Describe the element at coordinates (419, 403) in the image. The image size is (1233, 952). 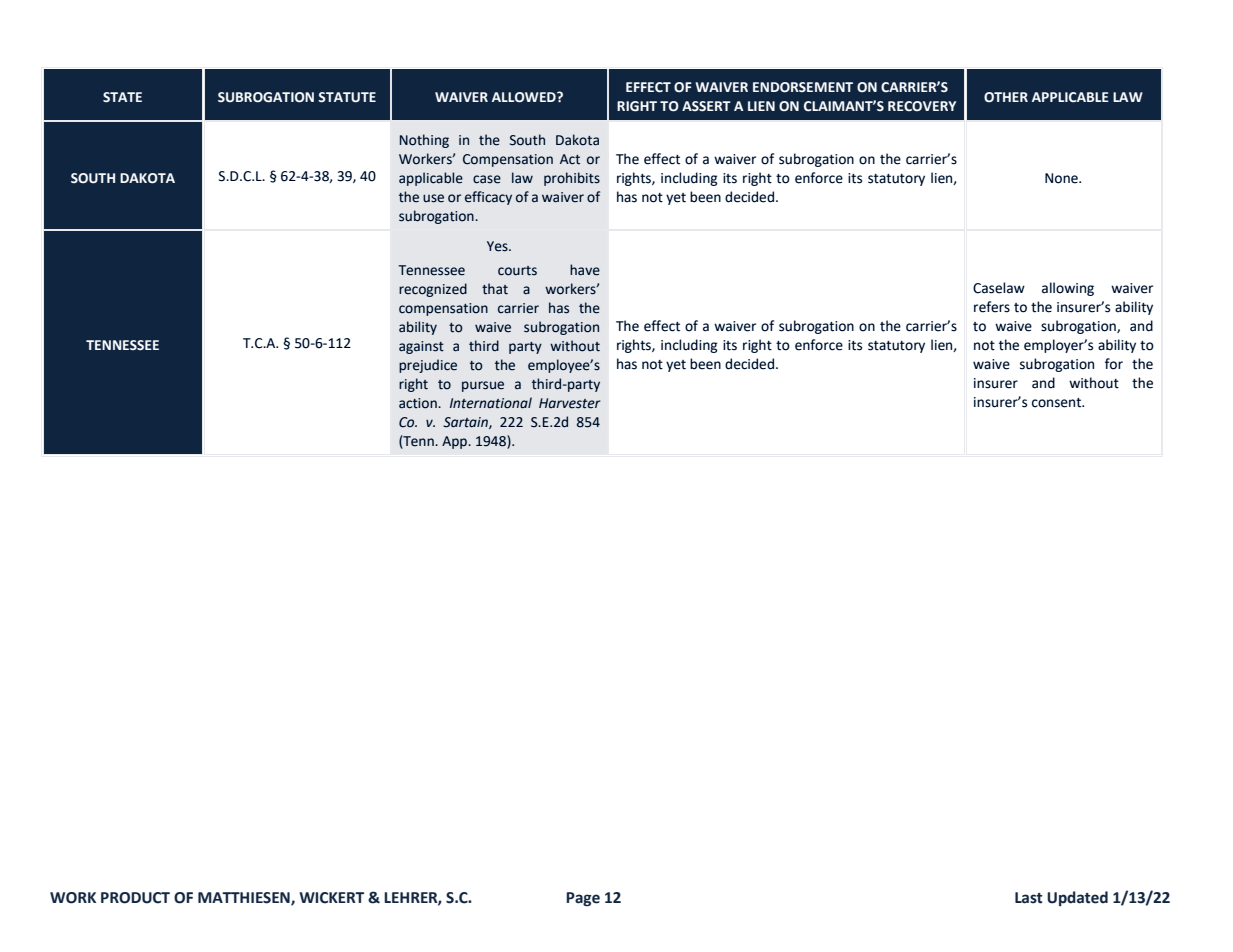
I see `action` at that location.
